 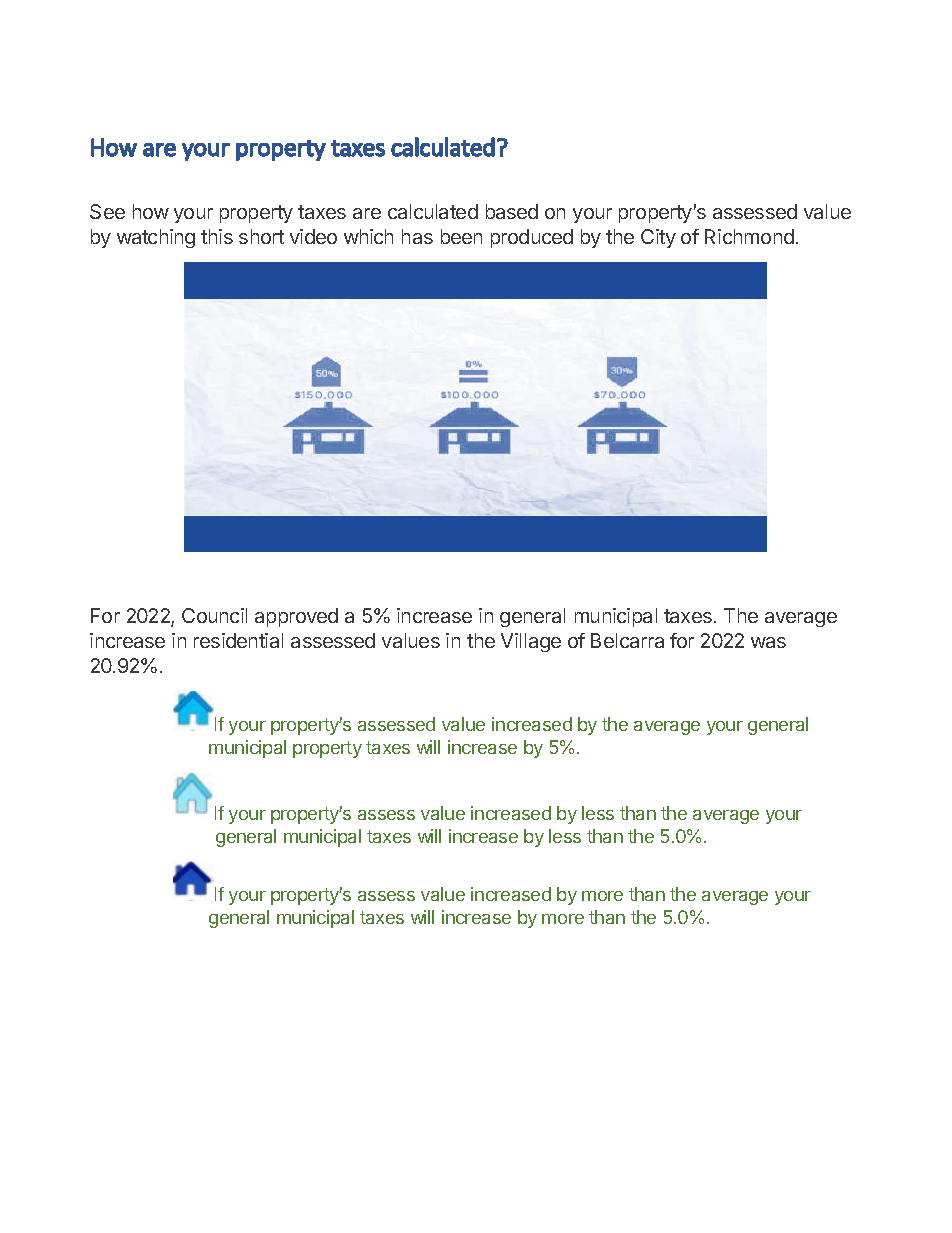 I want to click on Richmond, so click(x=749, y=236).
